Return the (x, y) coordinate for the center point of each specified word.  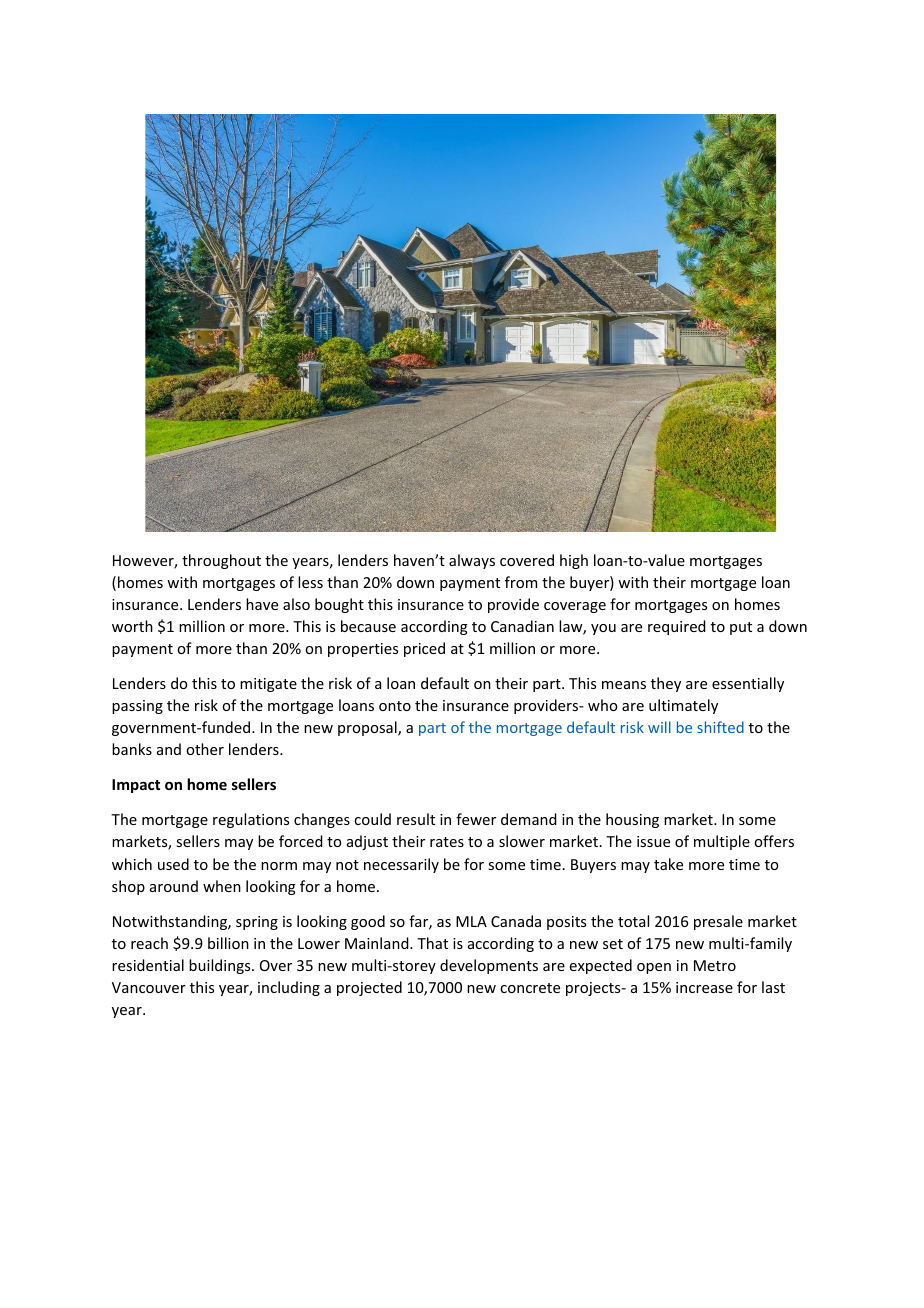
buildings (221, 966)
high (574, 561)
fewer (476, 819)
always (472, 561)
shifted (720, 727)
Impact (136, 786)
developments (489, 966)
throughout (221, 561)
